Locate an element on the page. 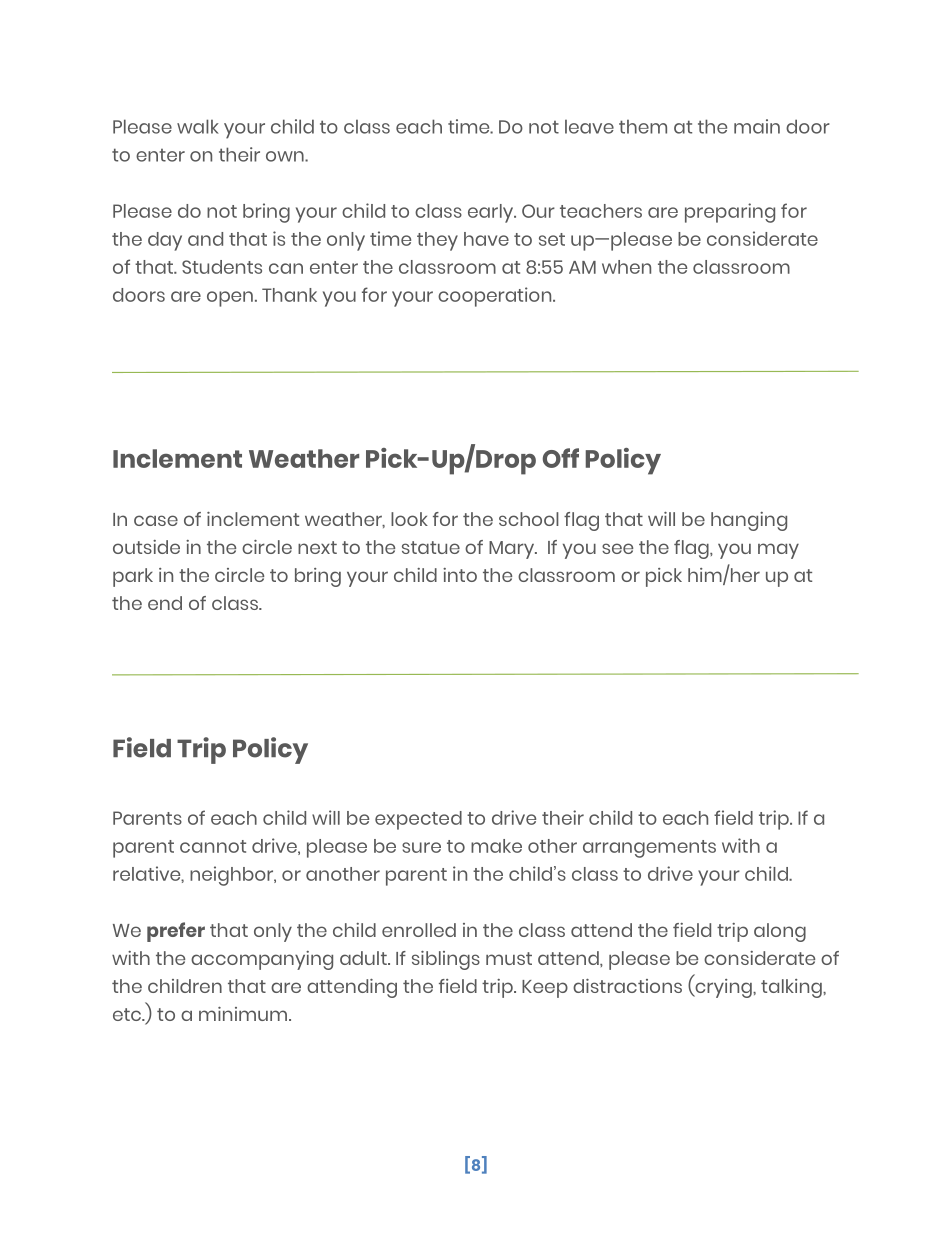 The image size is (952, 1233). arrangements is located at coordinates (649, 849).
